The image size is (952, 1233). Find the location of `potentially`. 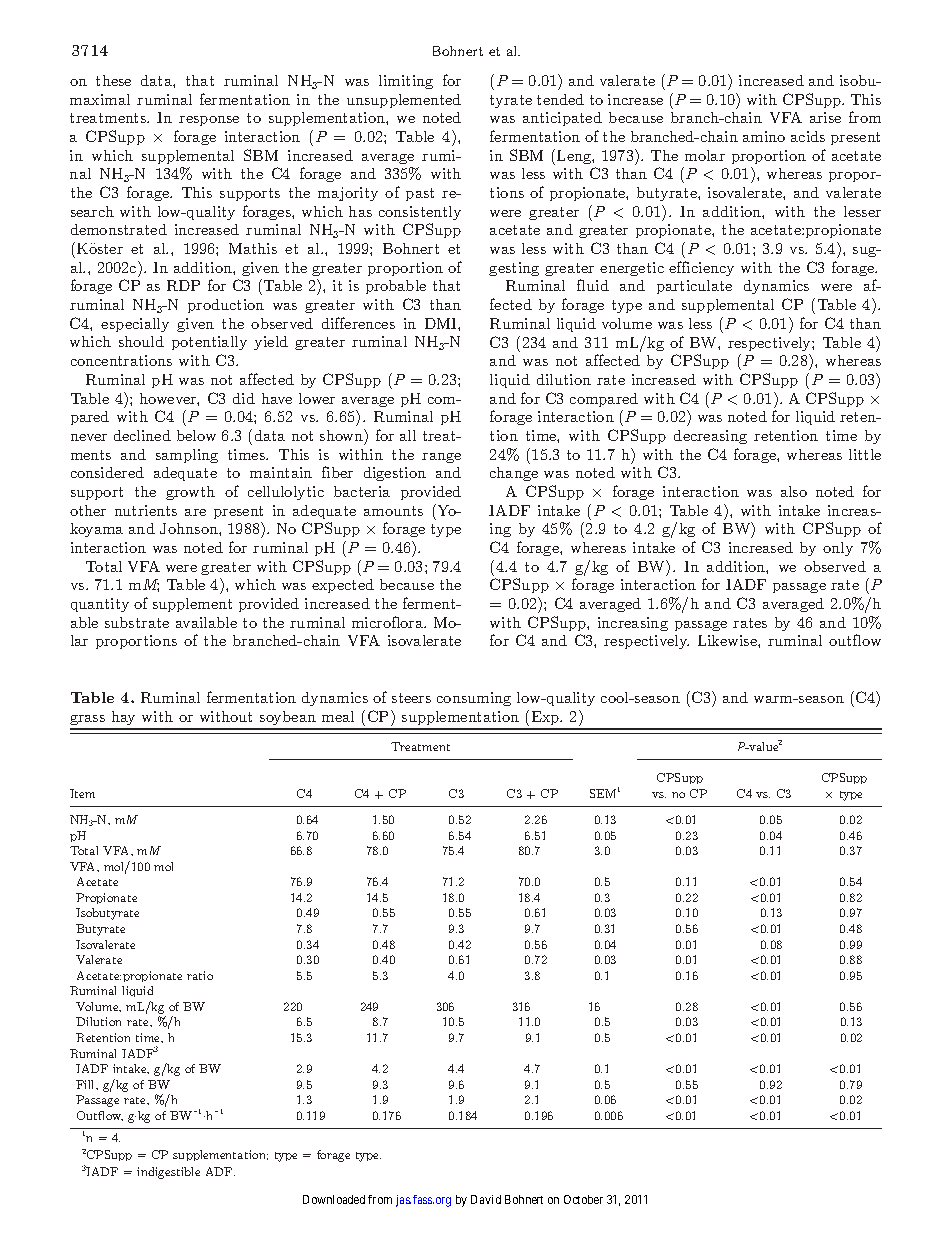

potentially is located at coordinates (209, 343).
